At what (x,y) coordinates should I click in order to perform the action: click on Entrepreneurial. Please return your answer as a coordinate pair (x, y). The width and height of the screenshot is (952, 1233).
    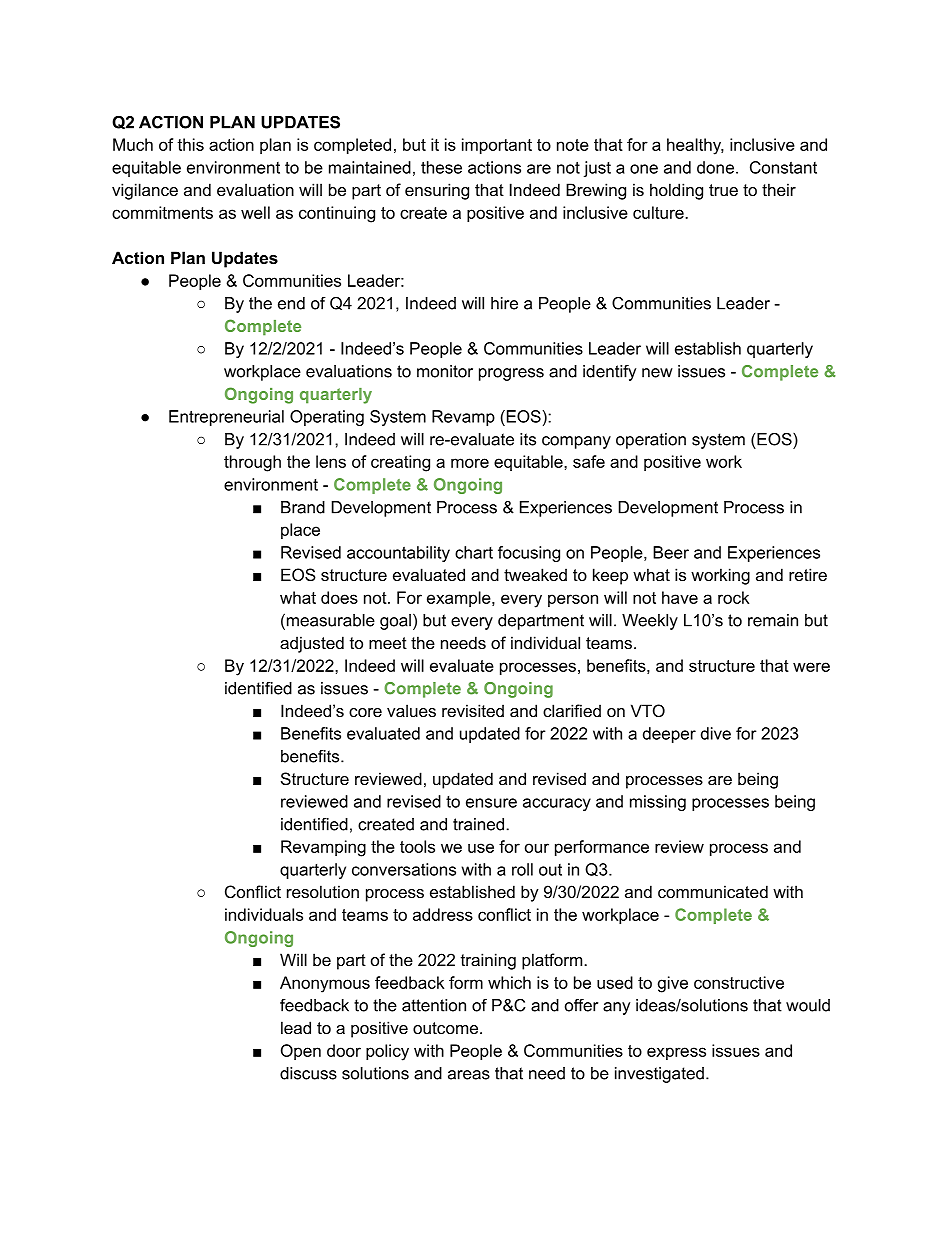
    Looking at the image, I should click on (226, 418).
